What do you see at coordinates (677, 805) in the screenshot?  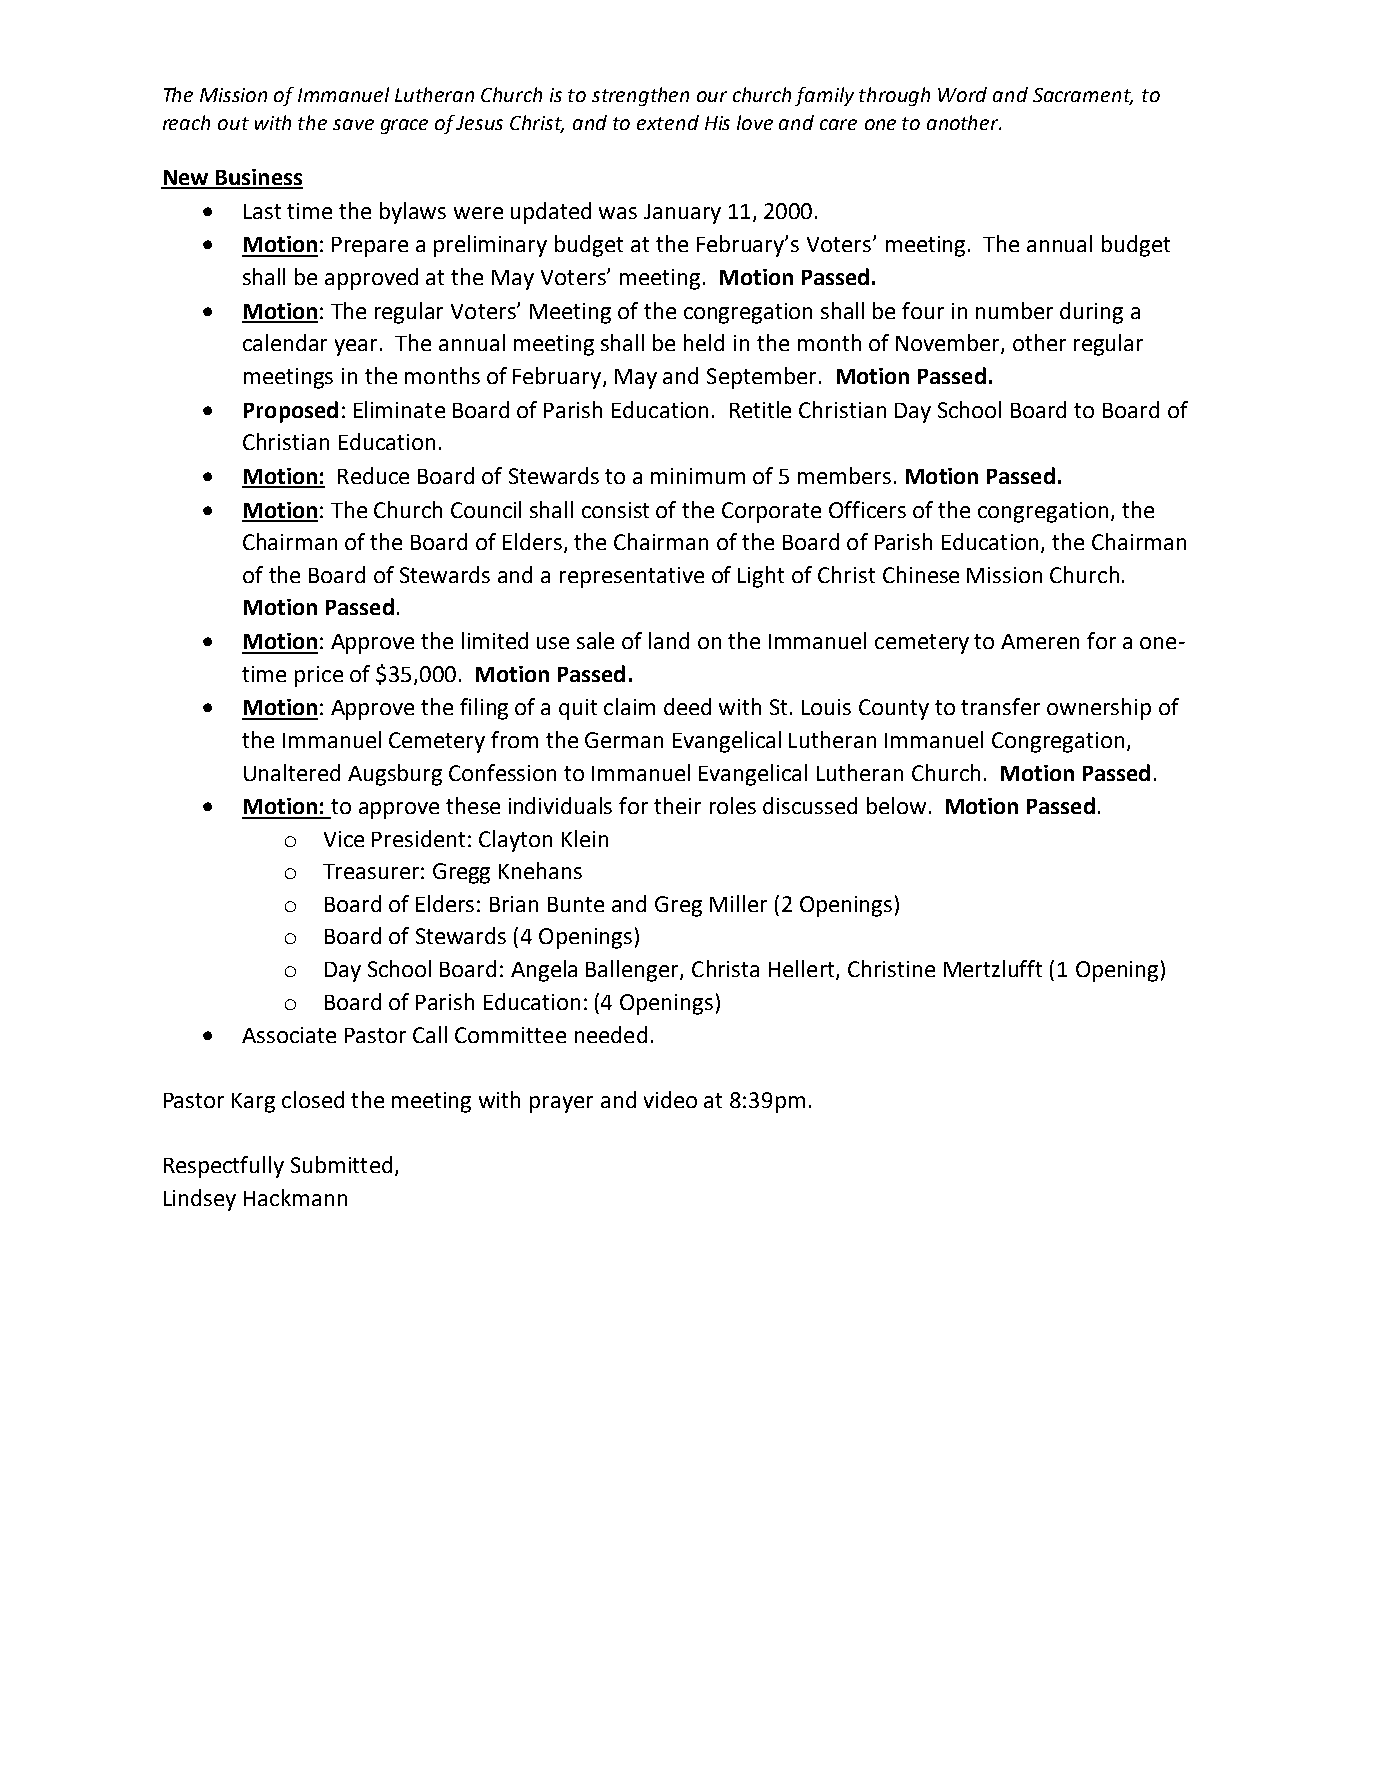 I see `their` at bounding box center [677, 805].
